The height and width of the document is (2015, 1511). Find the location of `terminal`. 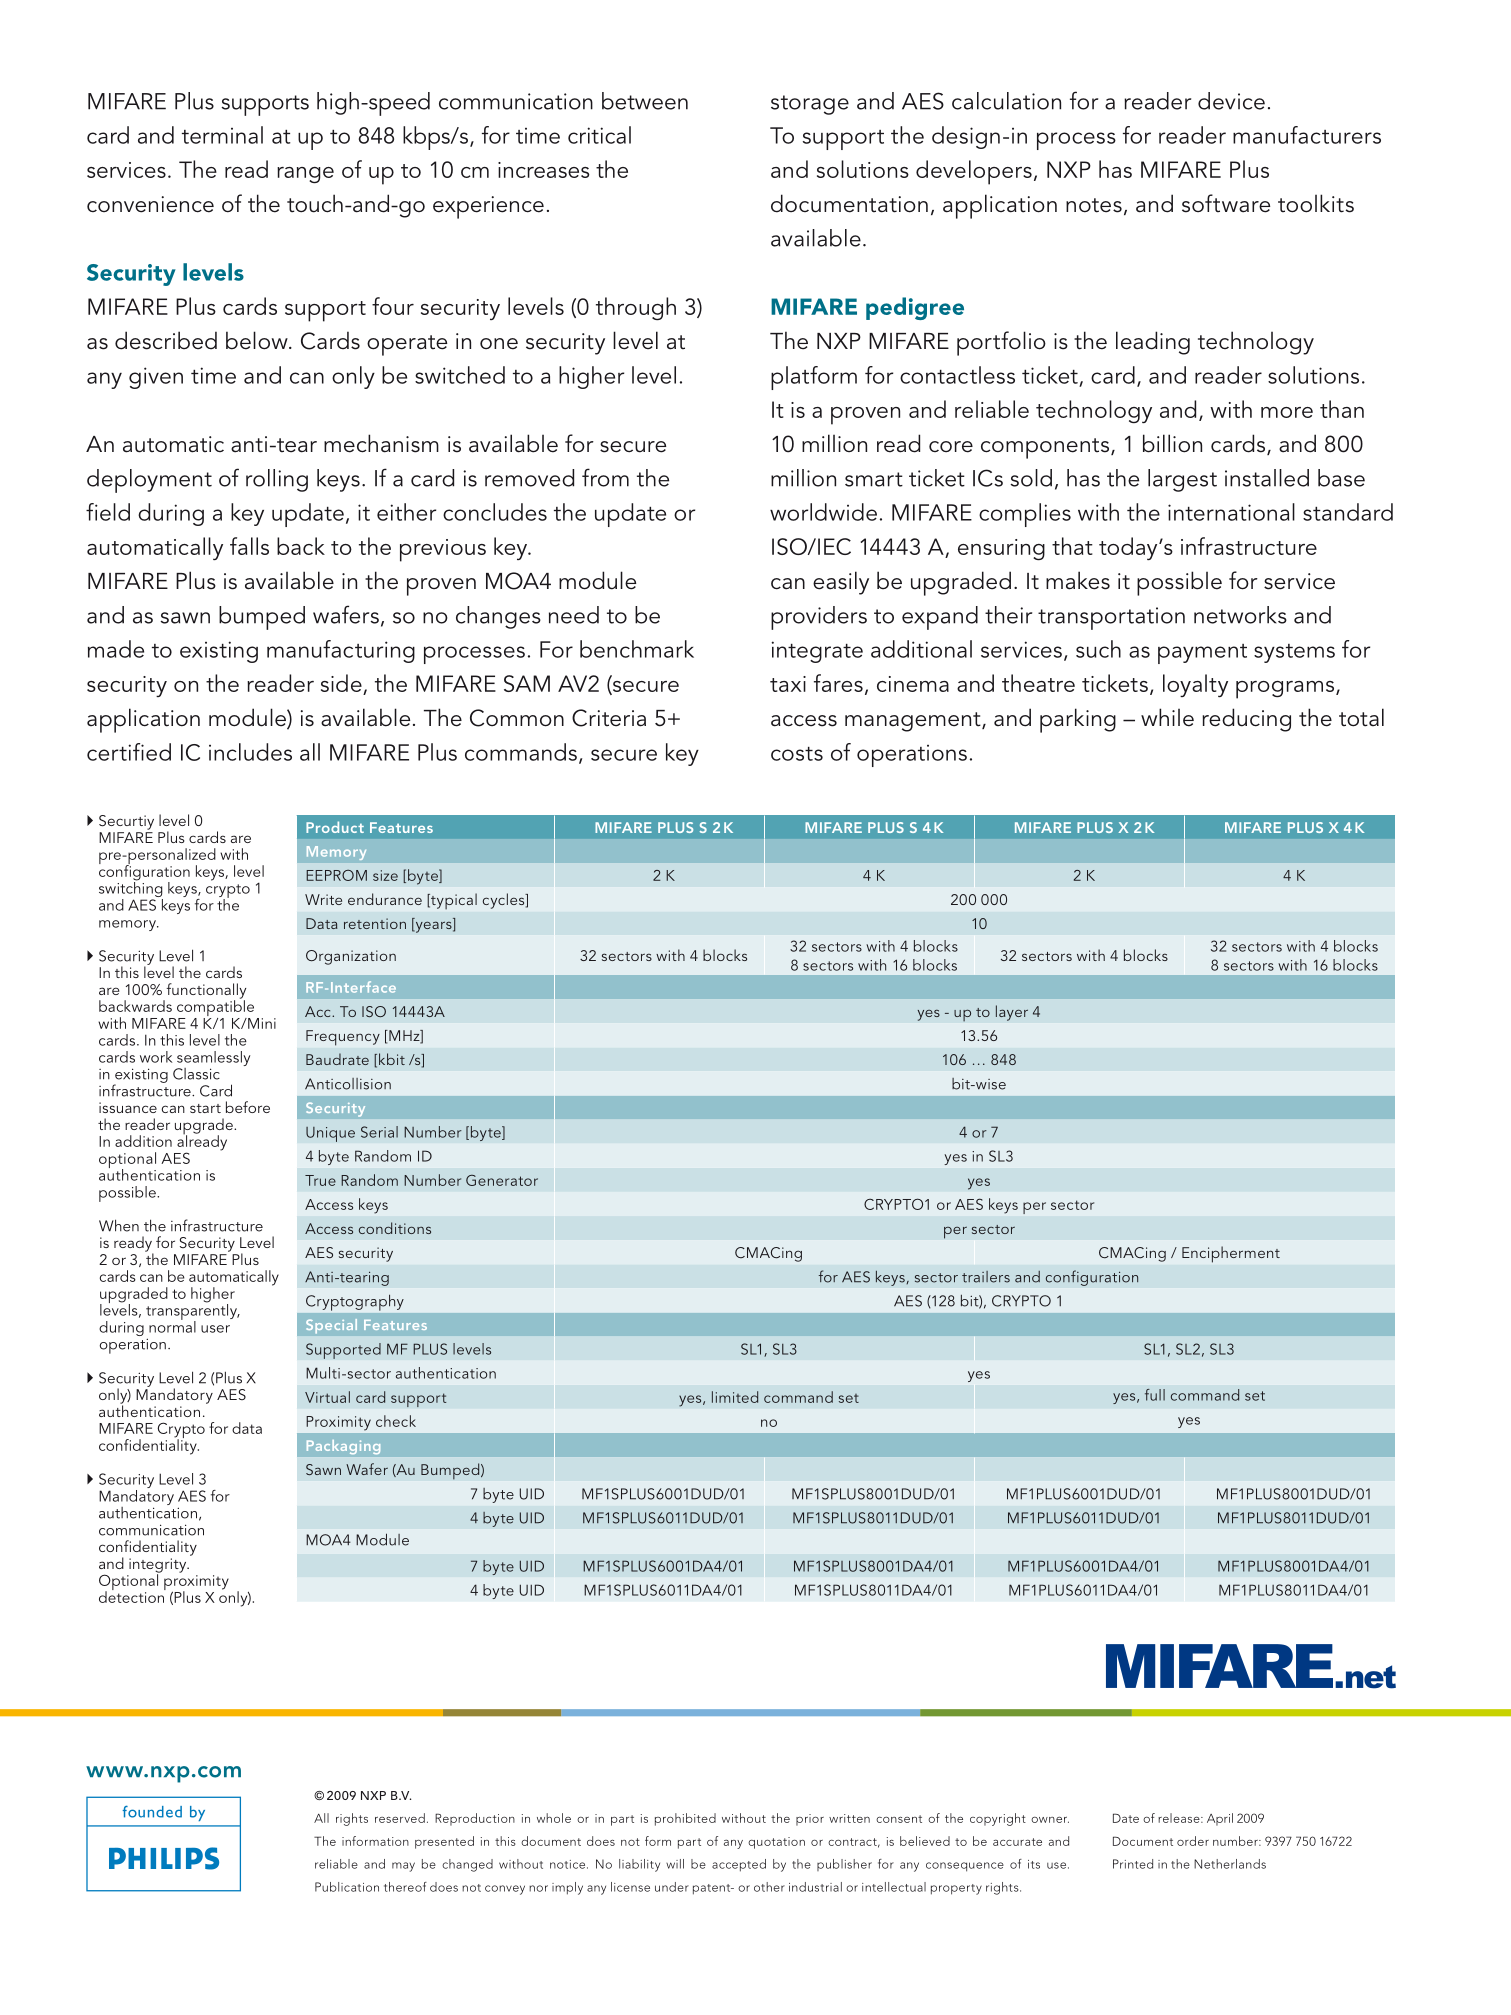

terminal is located at coordinates (222, 135).
